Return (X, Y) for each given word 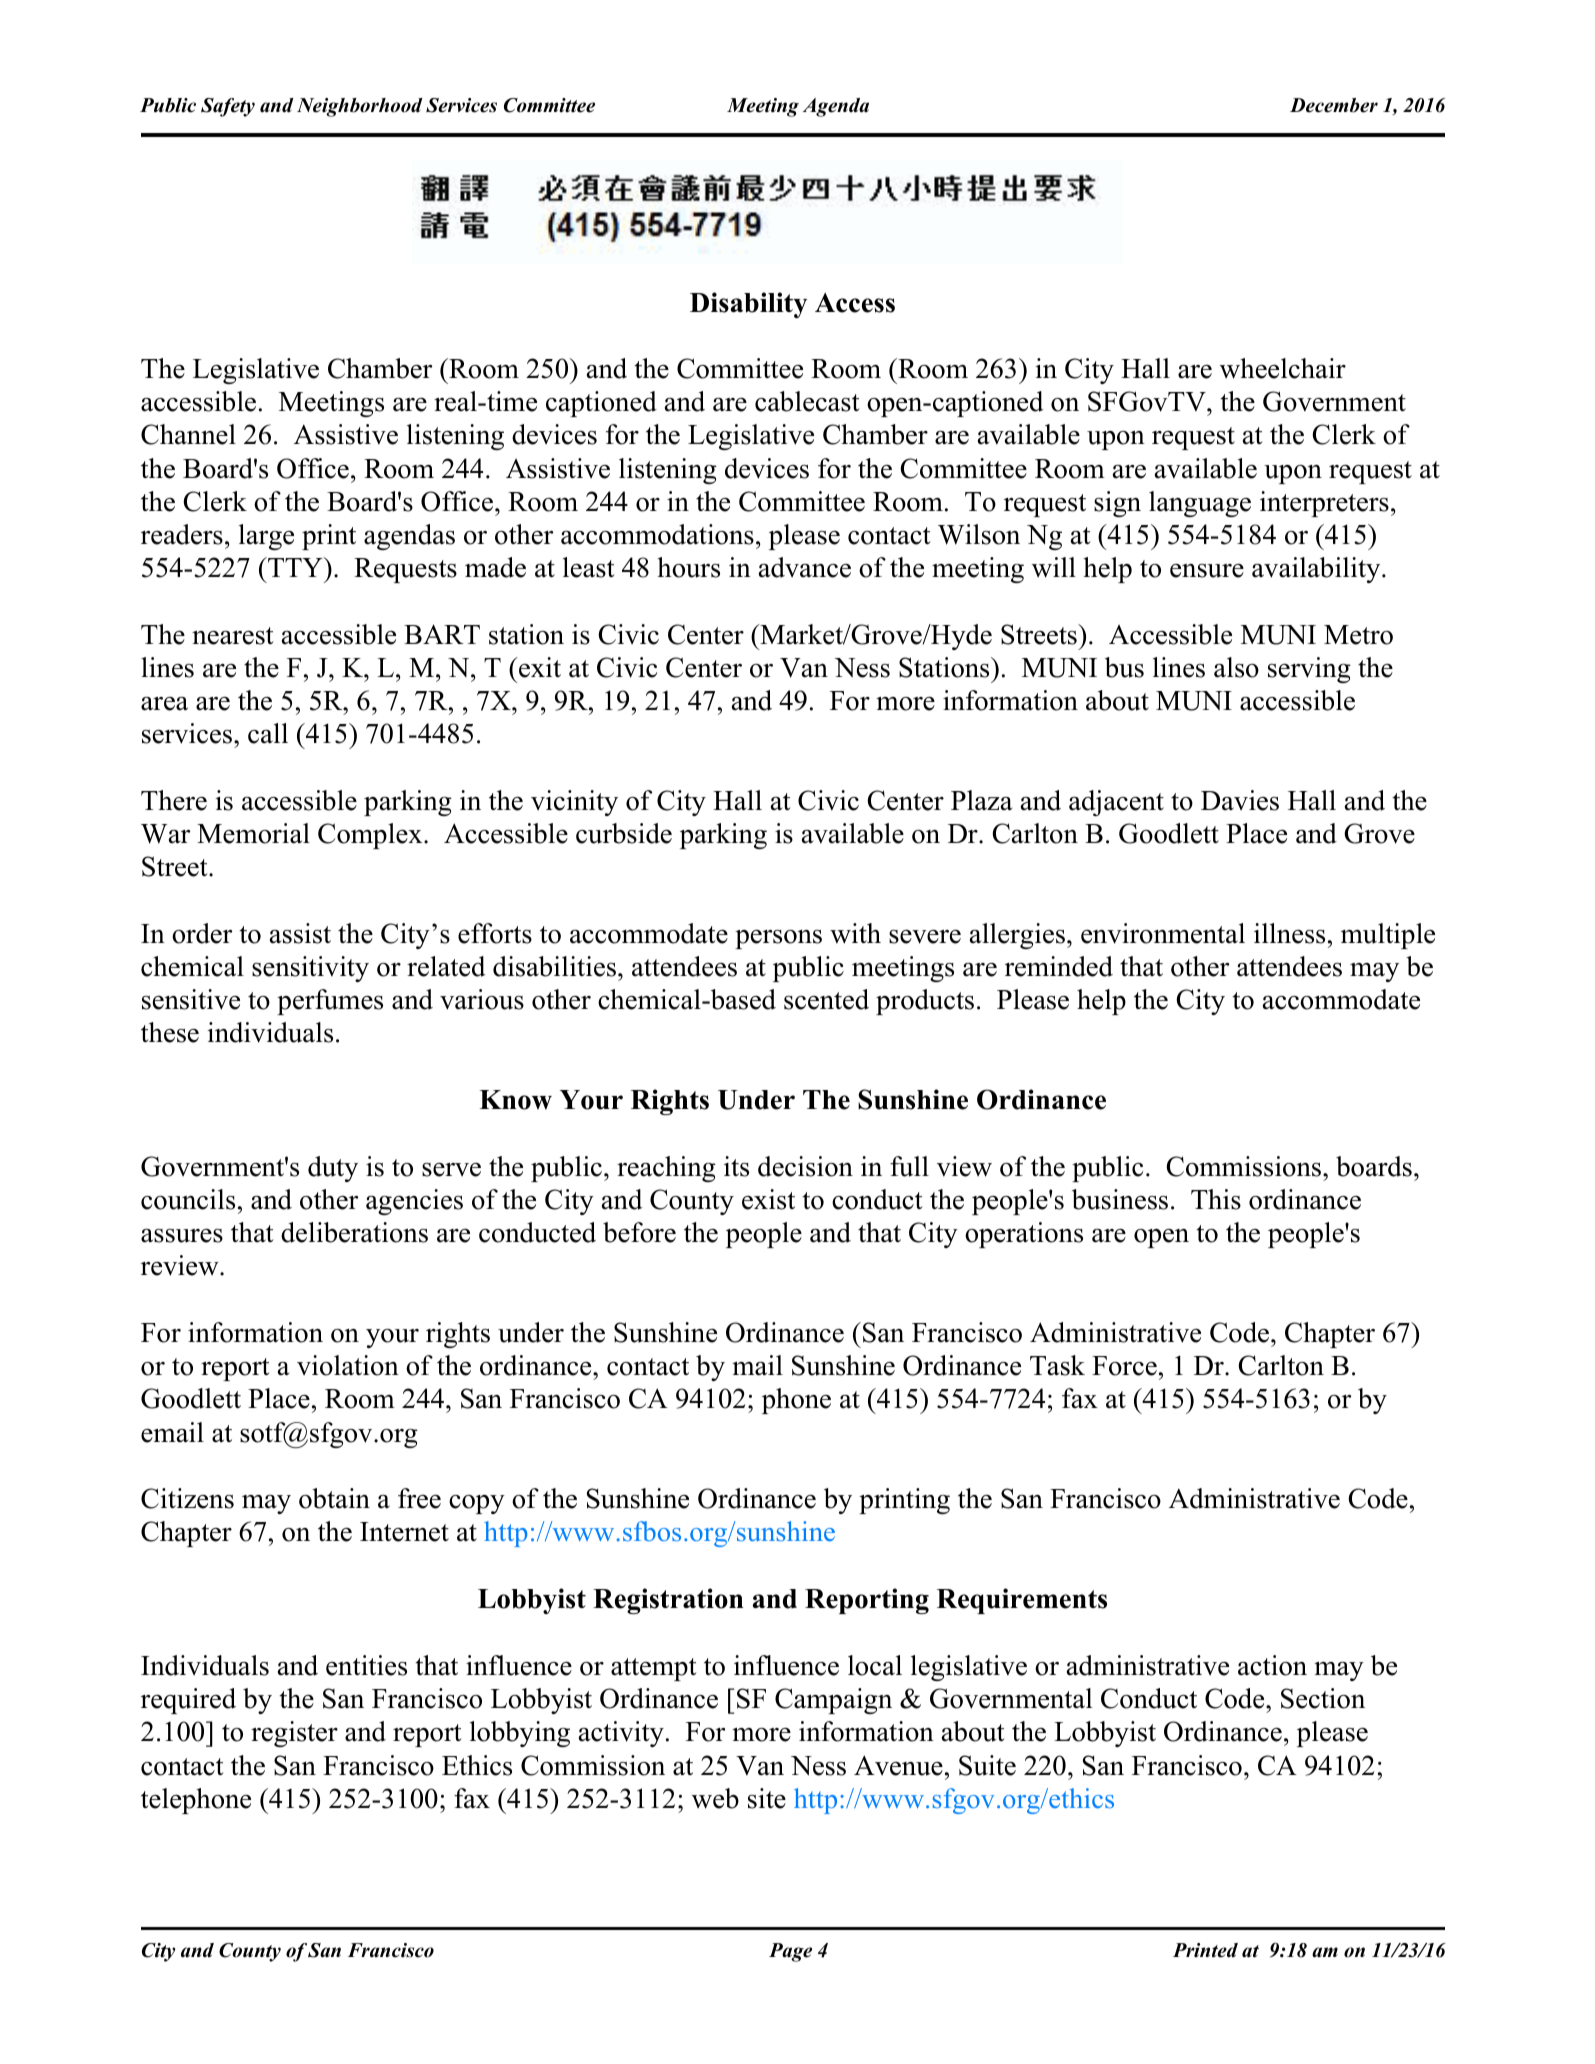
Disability (748, 305)
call (268, 733)
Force (1124, 1366)
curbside (624, 833)
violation (348, 1365)
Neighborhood (360, 107)
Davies (1240, 800)
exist (768, 1199)
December (1334, 105)
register (294, 1734)
